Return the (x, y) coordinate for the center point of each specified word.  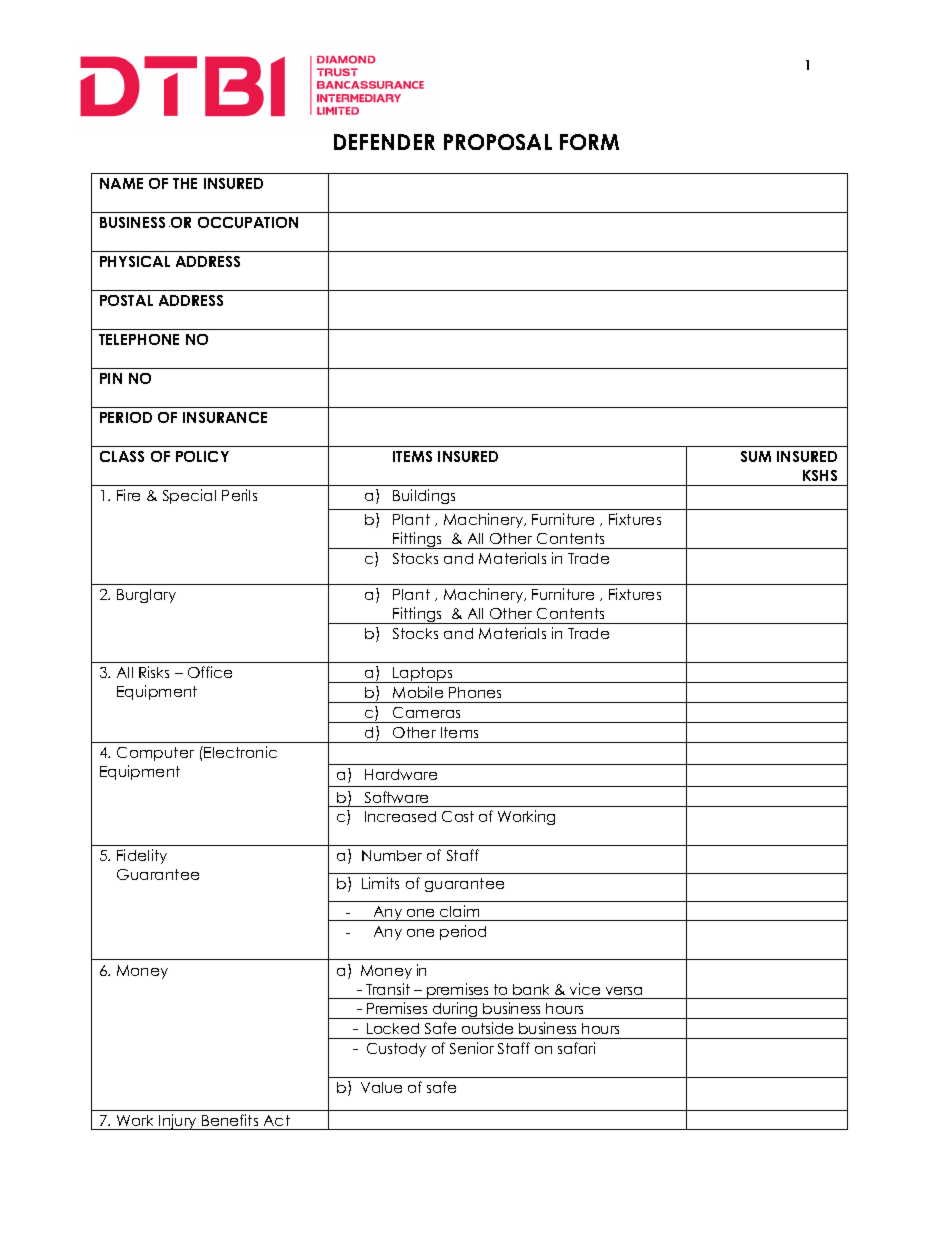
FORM (589, 142)
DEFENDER (384, 142)
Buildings (424, 496)
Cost (458, 816)
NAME (121, 183)
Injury (178, 1122)
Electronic (240, 752)
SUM (756, 456)
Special (189, 496)
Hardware (401, 774)
